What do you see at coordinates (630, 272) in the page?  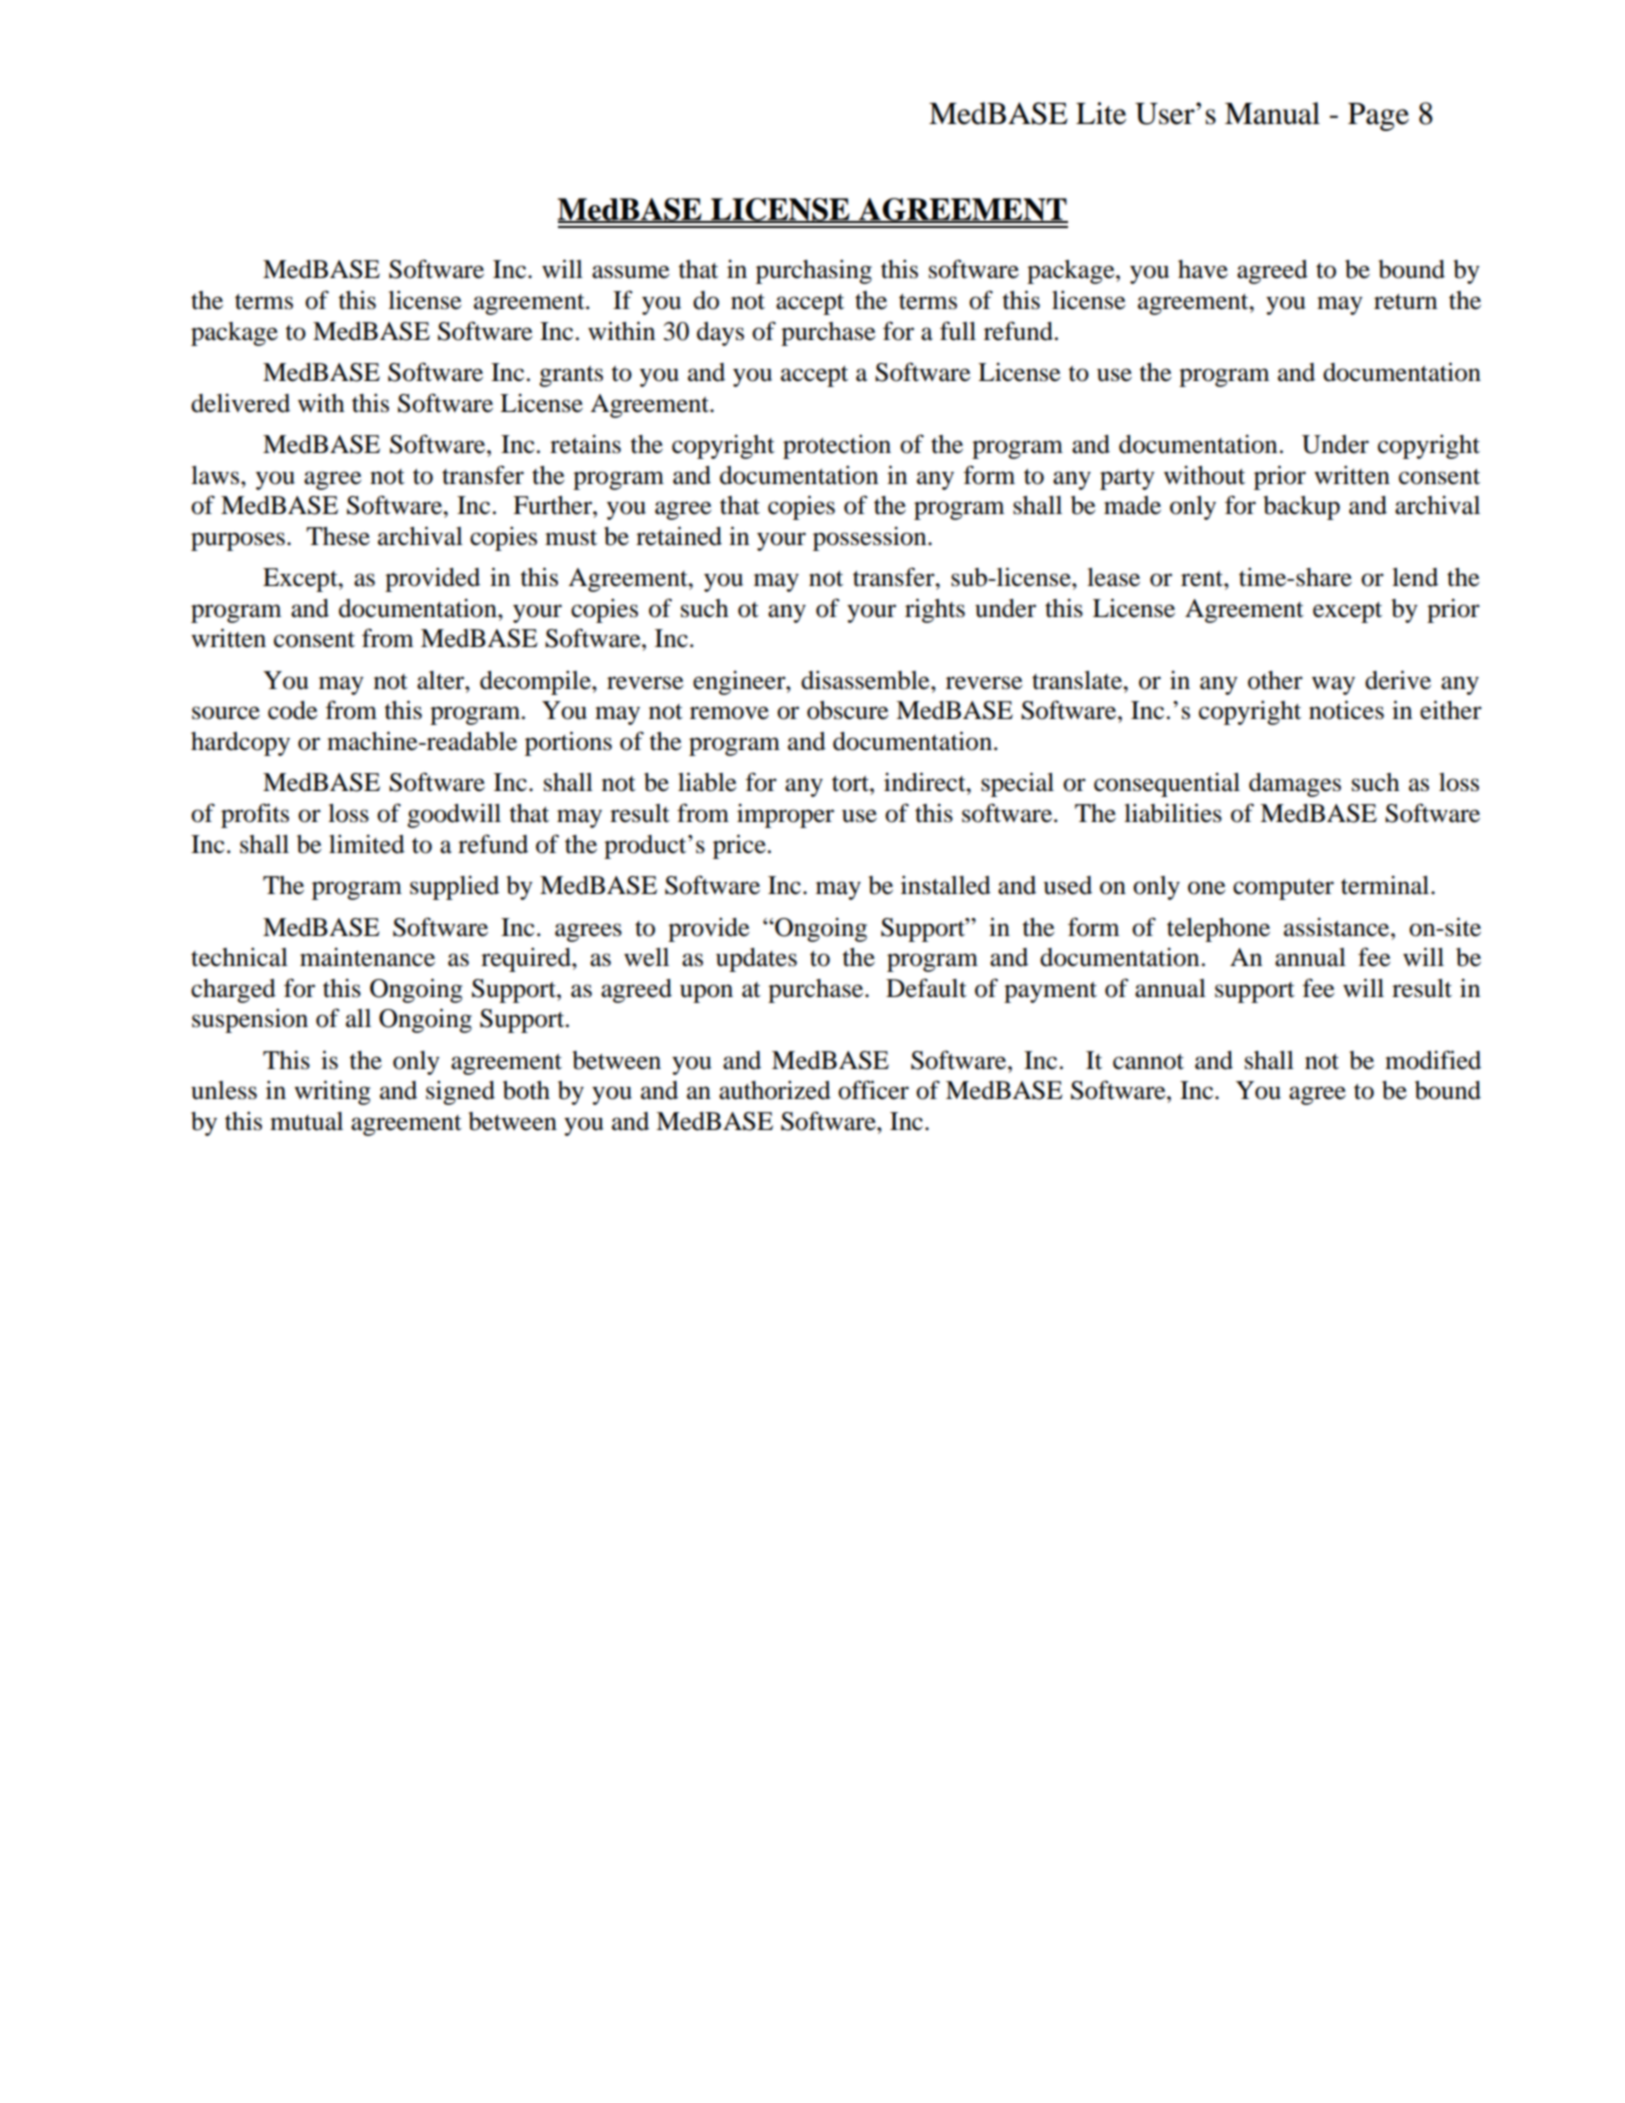 I see `assume` at bounding box center [630, 272].
